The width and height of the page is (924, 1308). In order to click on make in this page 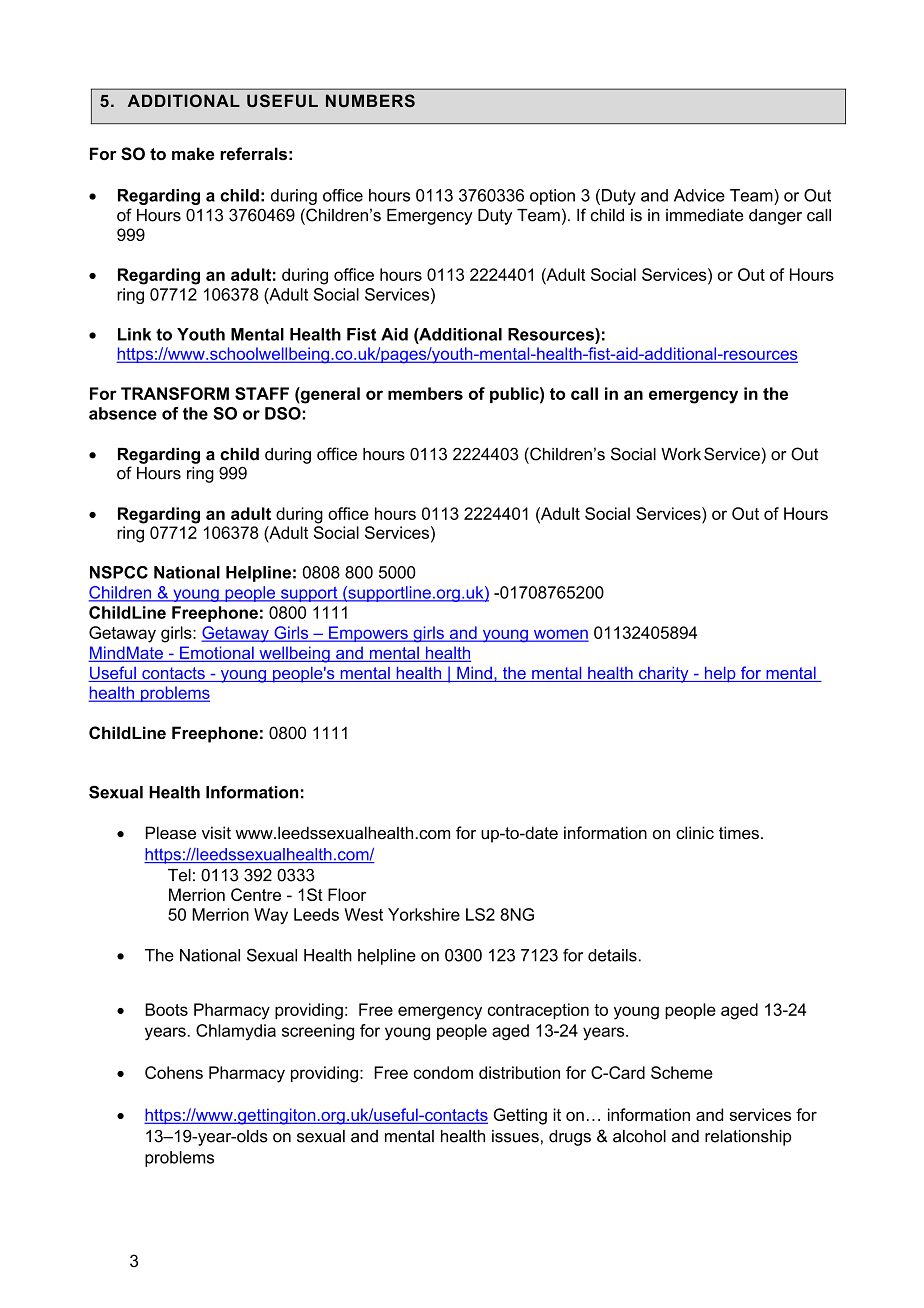, I will do `click(193, 153)`.
